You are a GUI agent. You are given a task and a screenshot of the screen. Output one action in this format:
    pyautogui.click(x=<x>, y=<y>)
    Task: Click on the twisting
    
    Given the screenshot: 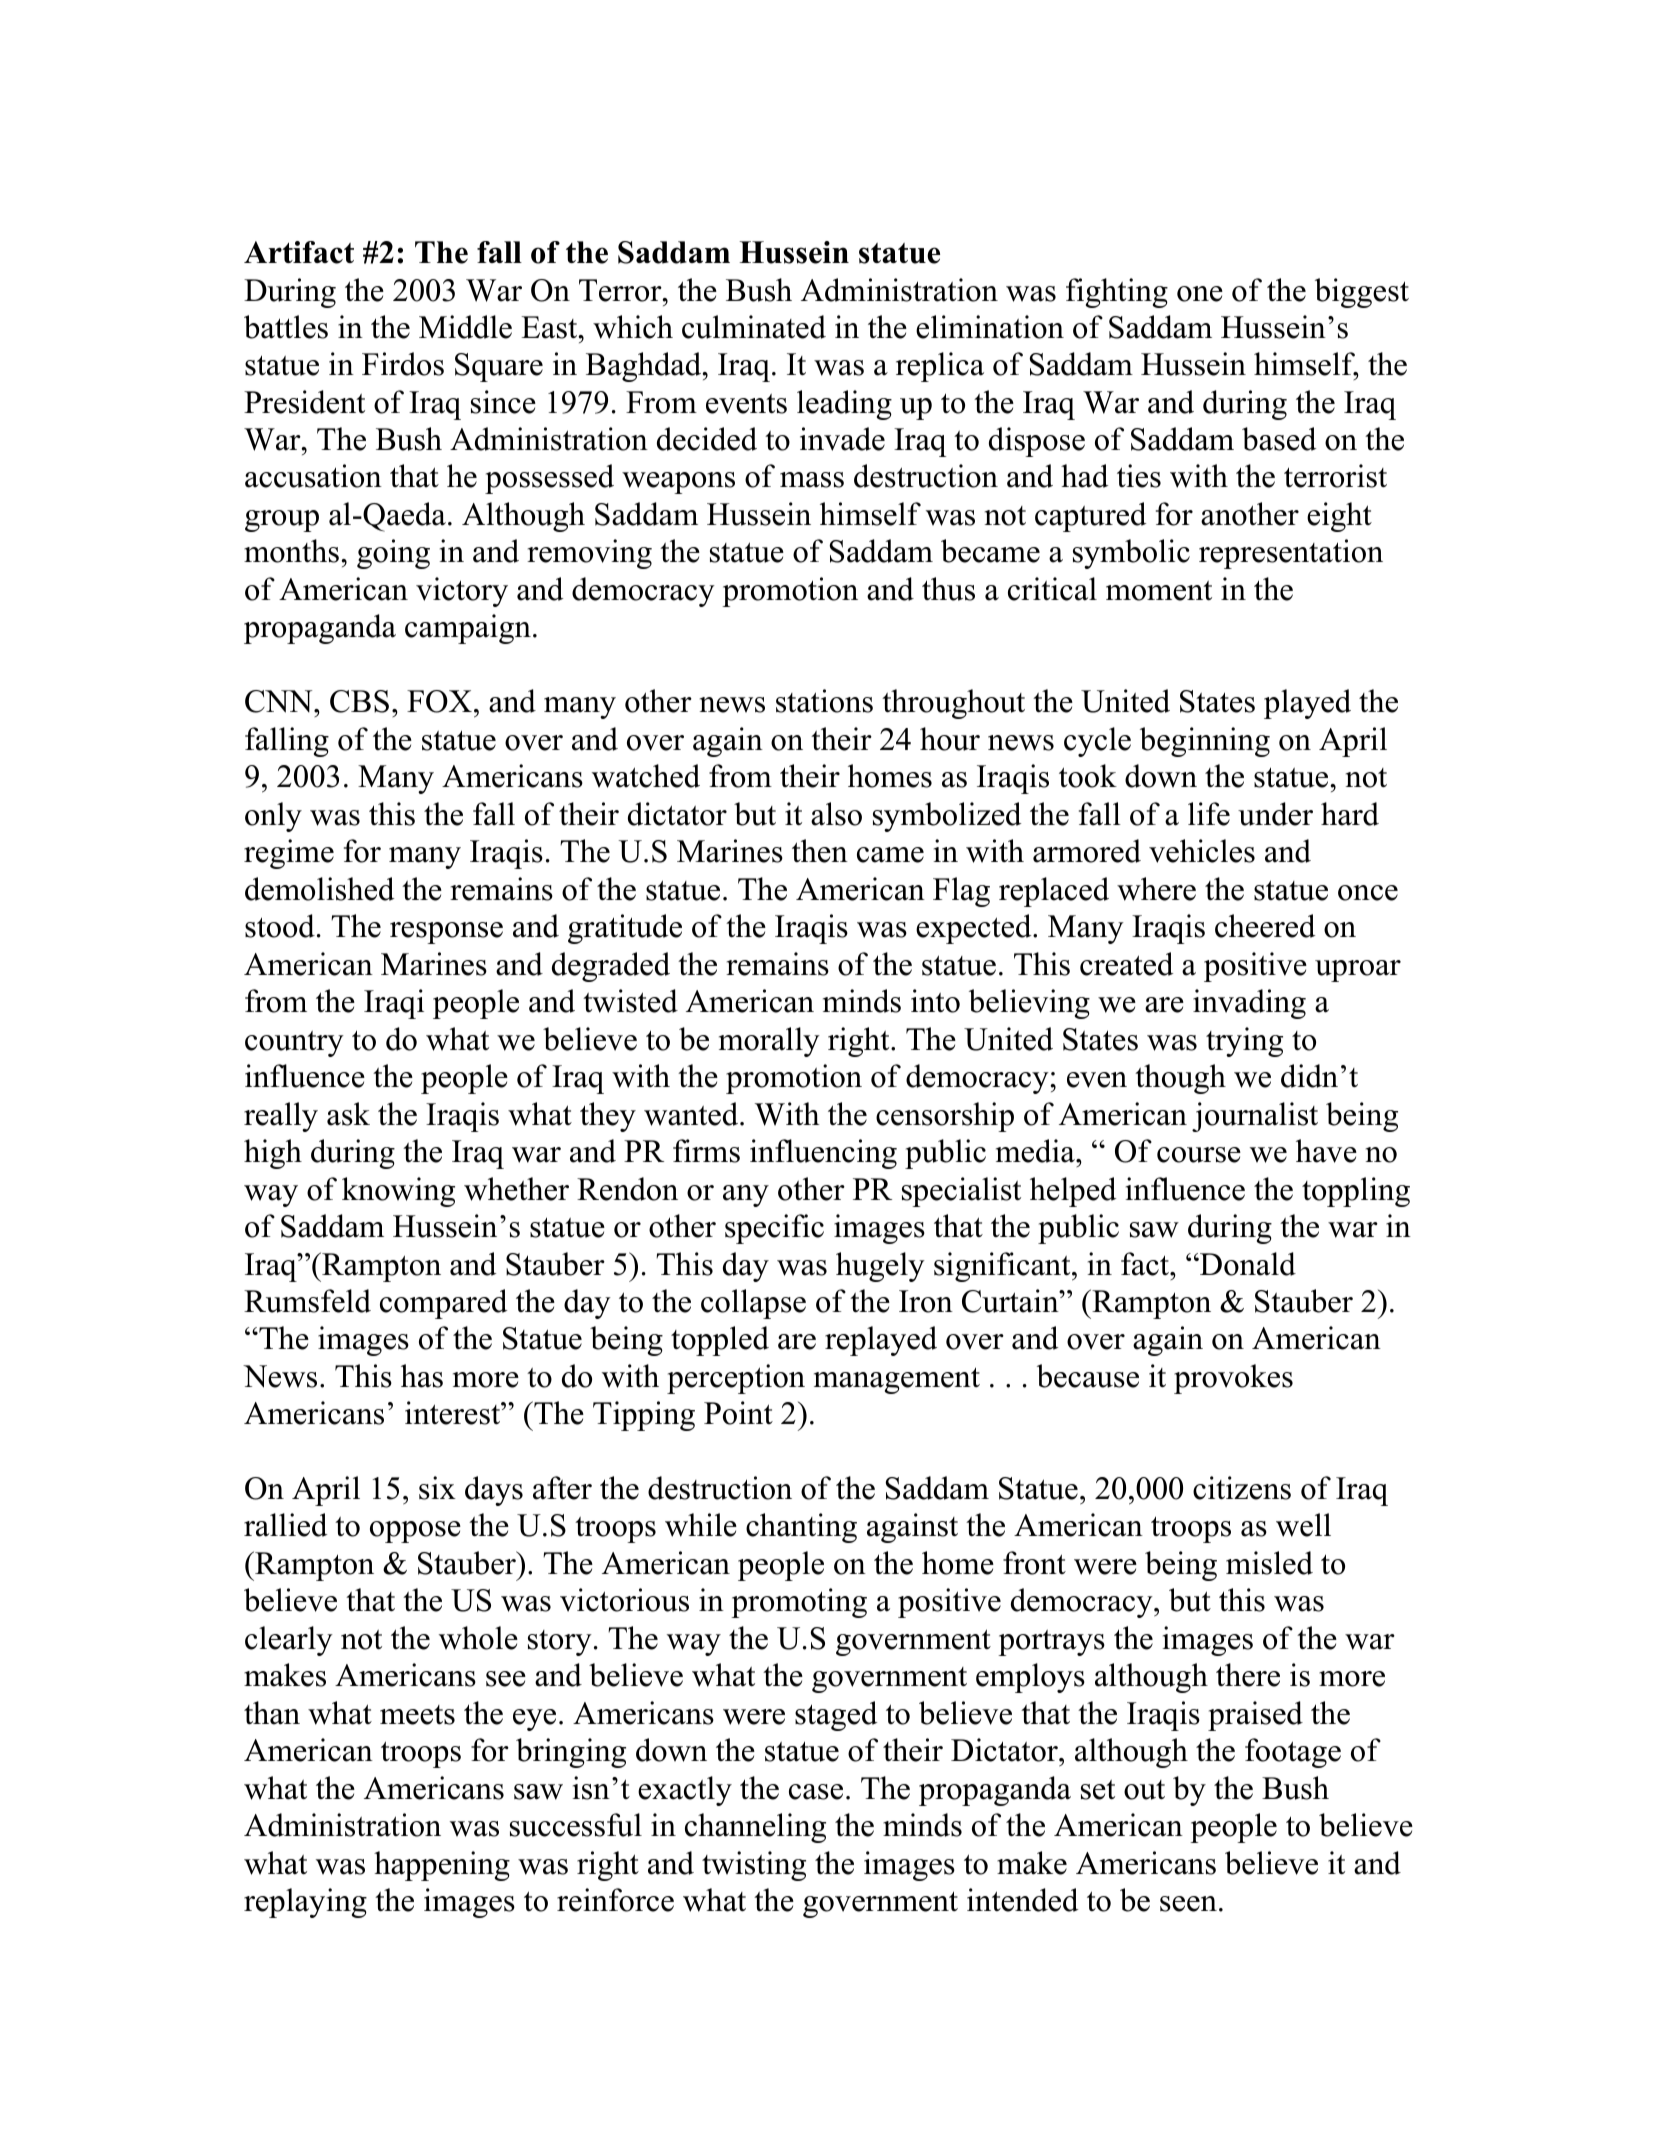 What is the action you would take?
    pyautogui.click(x=754, y=1866)
